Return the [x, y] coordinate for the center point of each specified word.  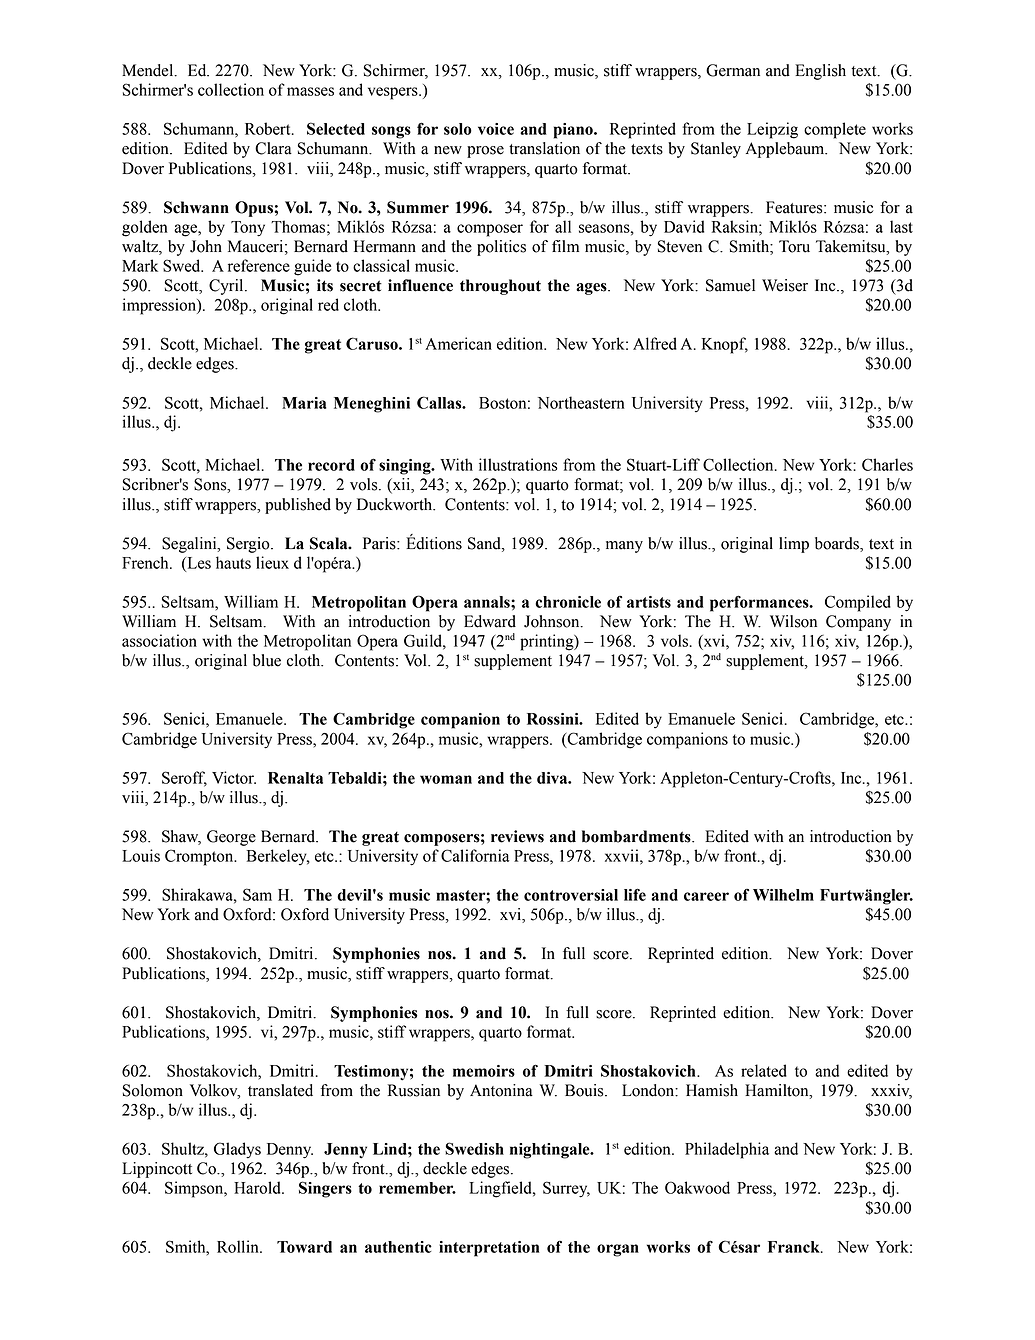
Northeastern [581, 402]
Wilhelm [783, 895]
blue [267, 660]
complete [835, 130]
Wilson [793, 621]
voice [496, 129]
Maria [304, 403]
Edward [490, 621]
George [231, 838]
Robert [269, 128]
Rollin [239, 1246]
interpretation [489, 1249]
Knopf [725, 345]
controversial [571, 895]
